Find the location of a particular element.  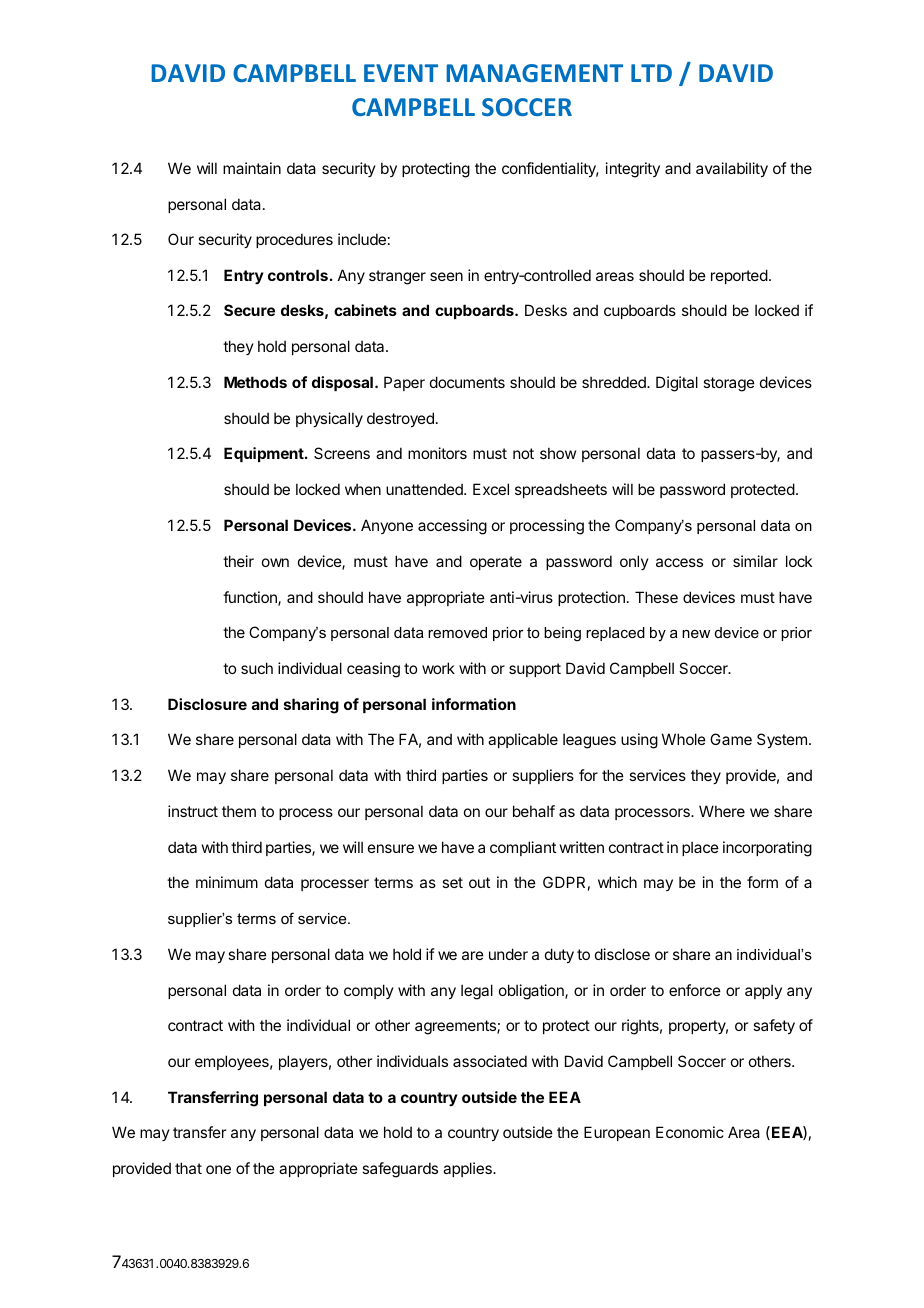

removed is located at coordinates (457, 632).
